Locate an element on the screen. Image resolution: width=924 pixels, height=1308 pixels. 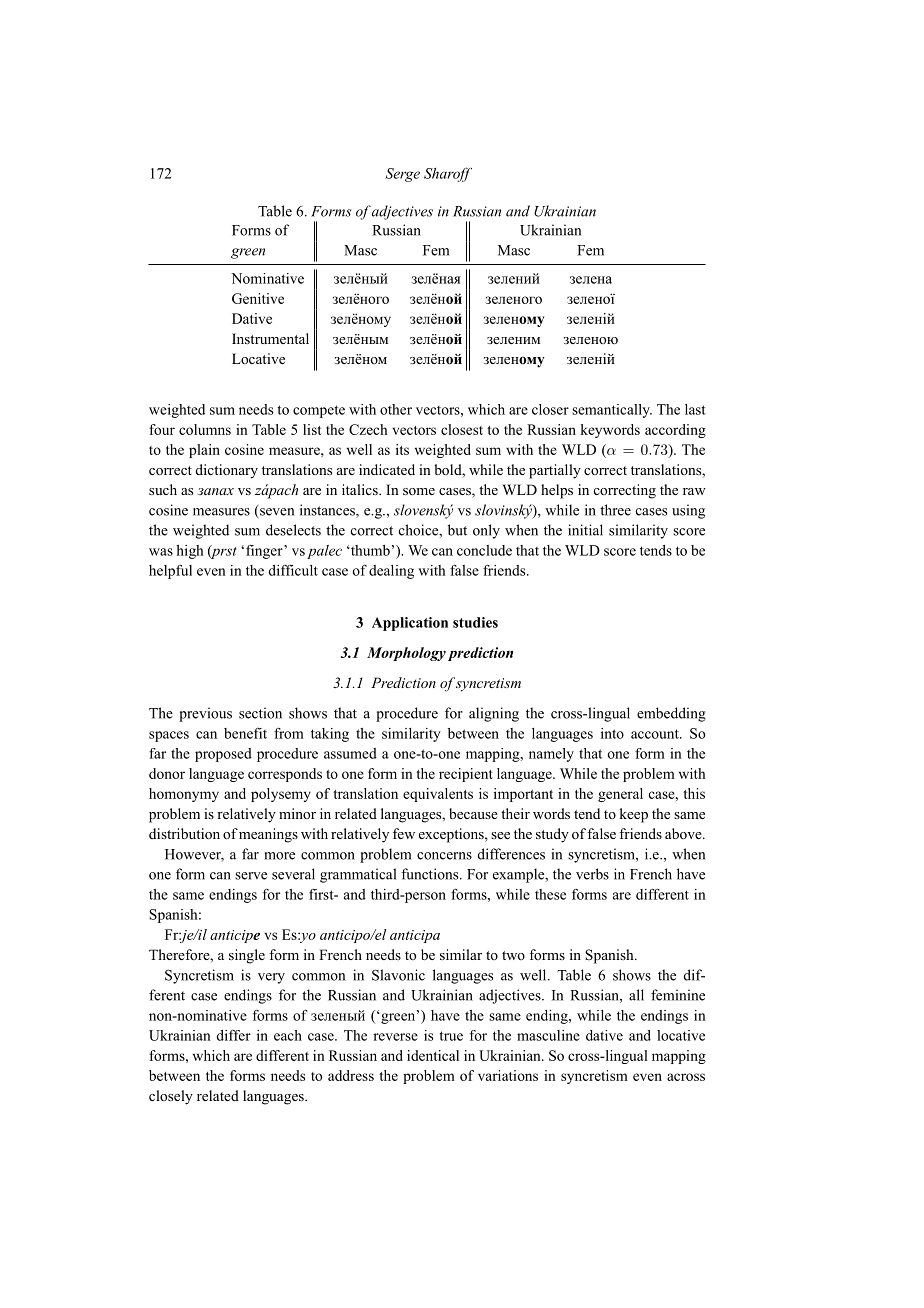
high is located at coordinates (189, 552).
